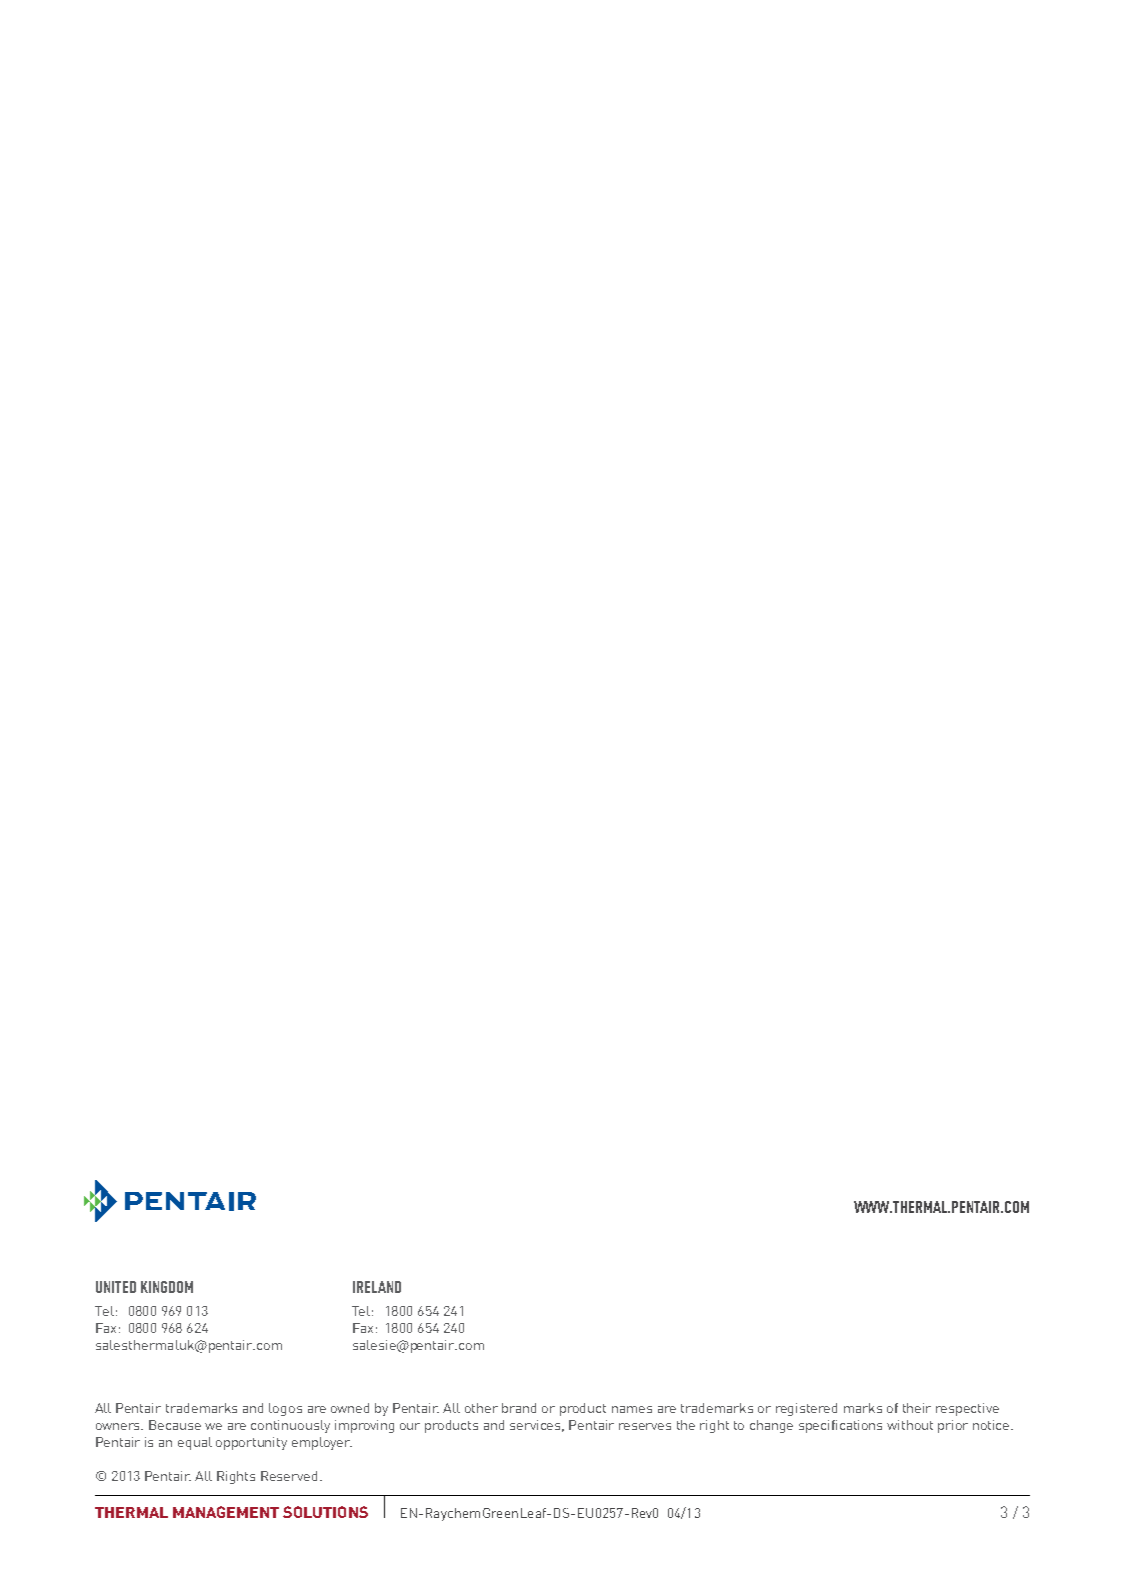 The height and width of the screenshot is (1593, 1126). I want to click on MANAGEMENT, so click(226, 1512).
